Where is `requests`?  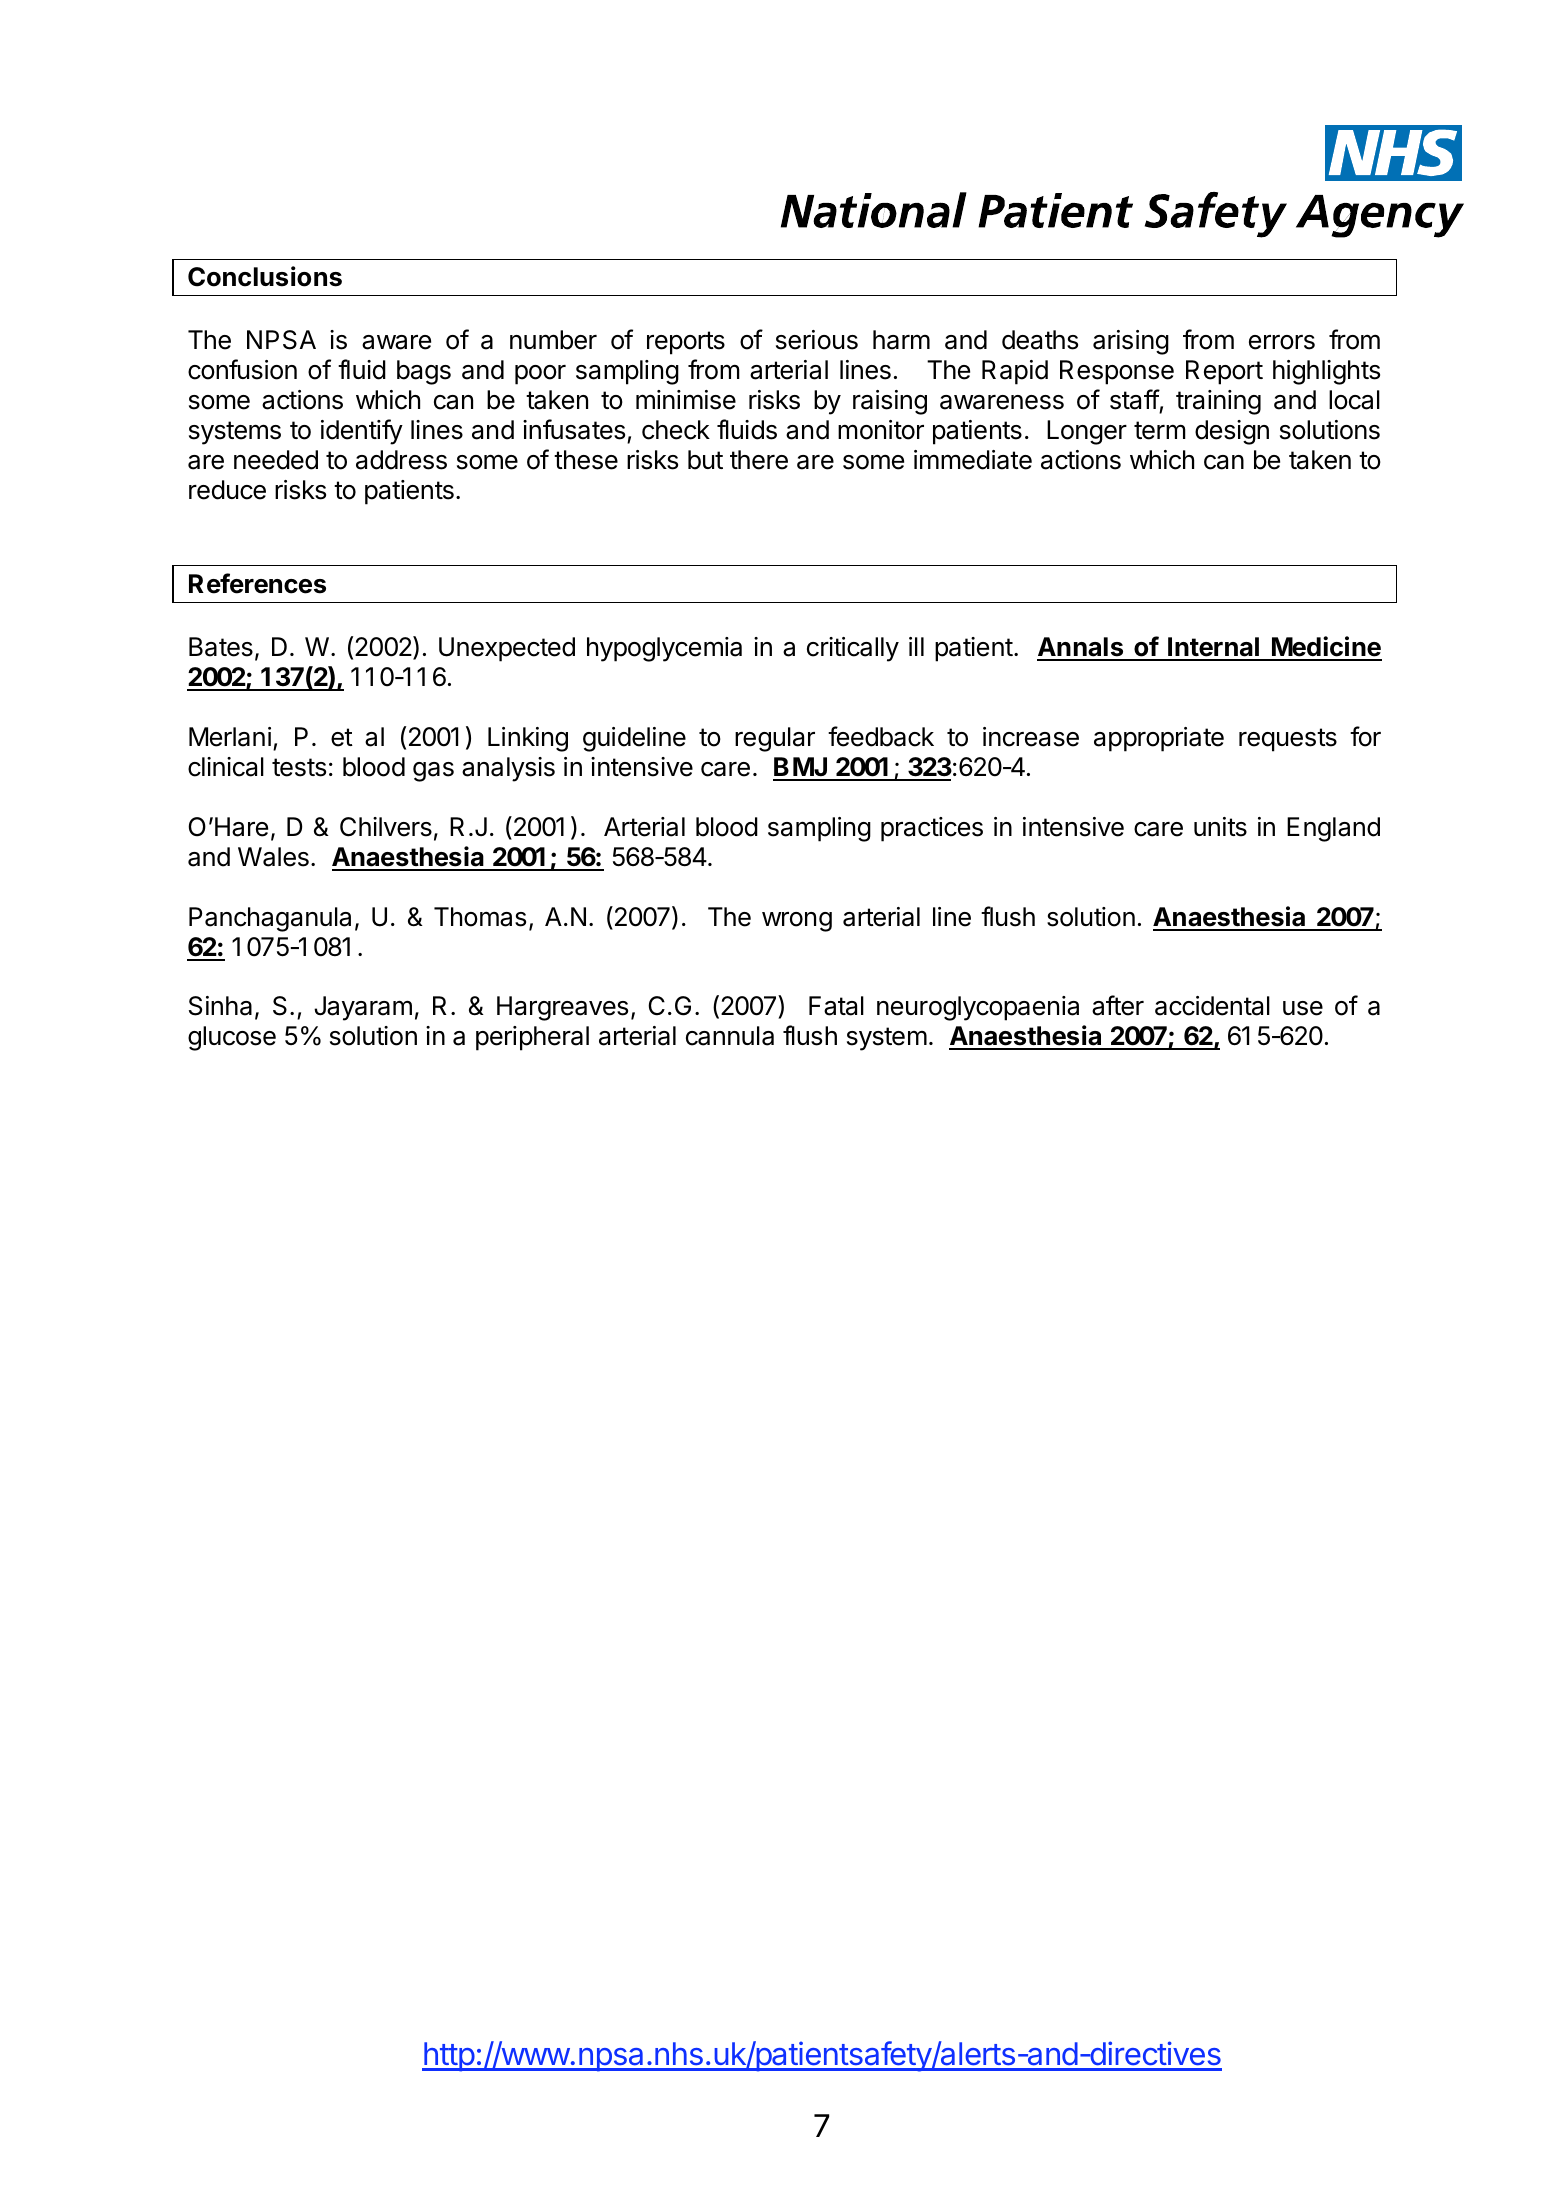 requests is located at coordinates (1288, 740).
